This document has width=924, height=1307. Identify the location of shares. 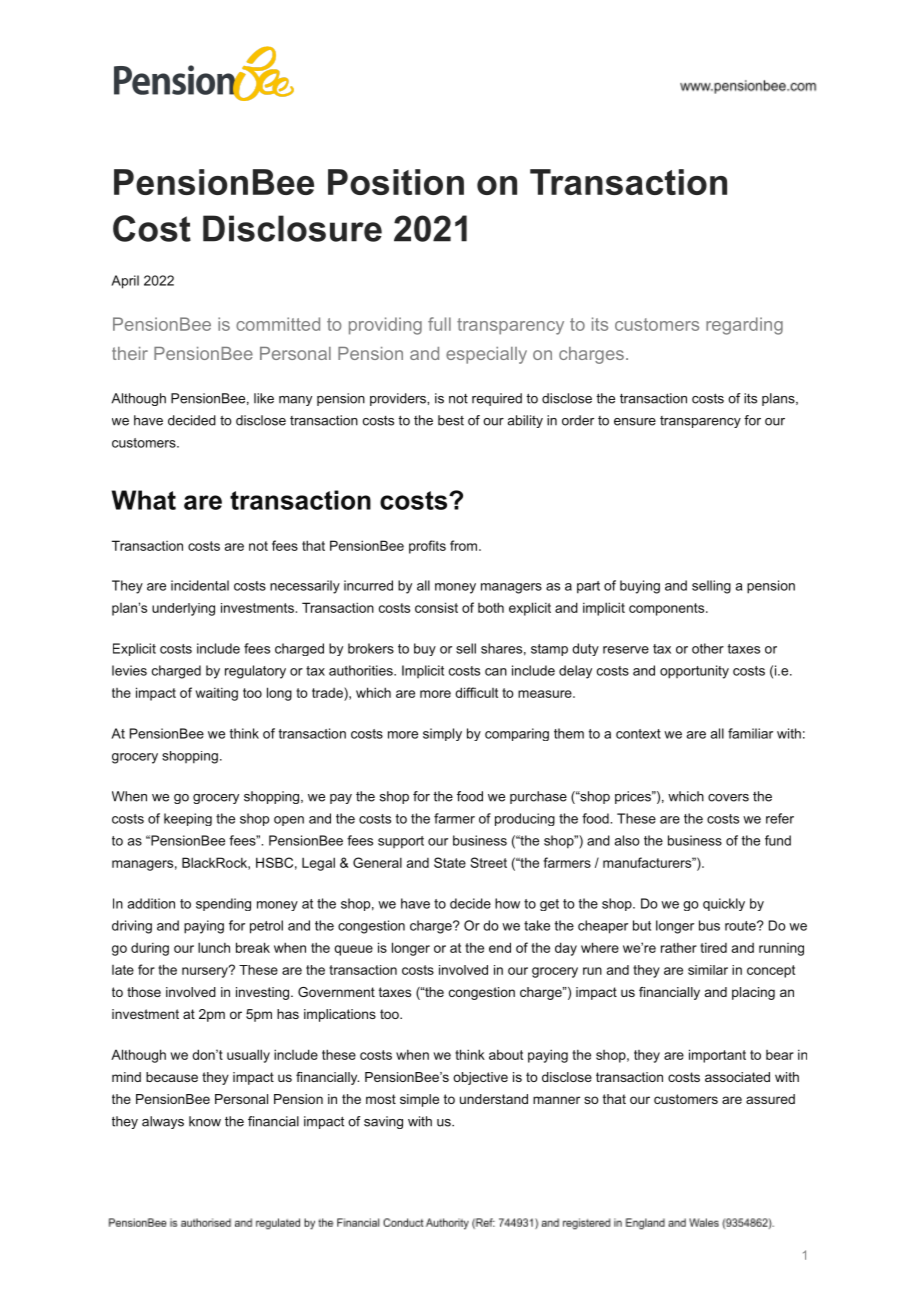
(501, 648).
